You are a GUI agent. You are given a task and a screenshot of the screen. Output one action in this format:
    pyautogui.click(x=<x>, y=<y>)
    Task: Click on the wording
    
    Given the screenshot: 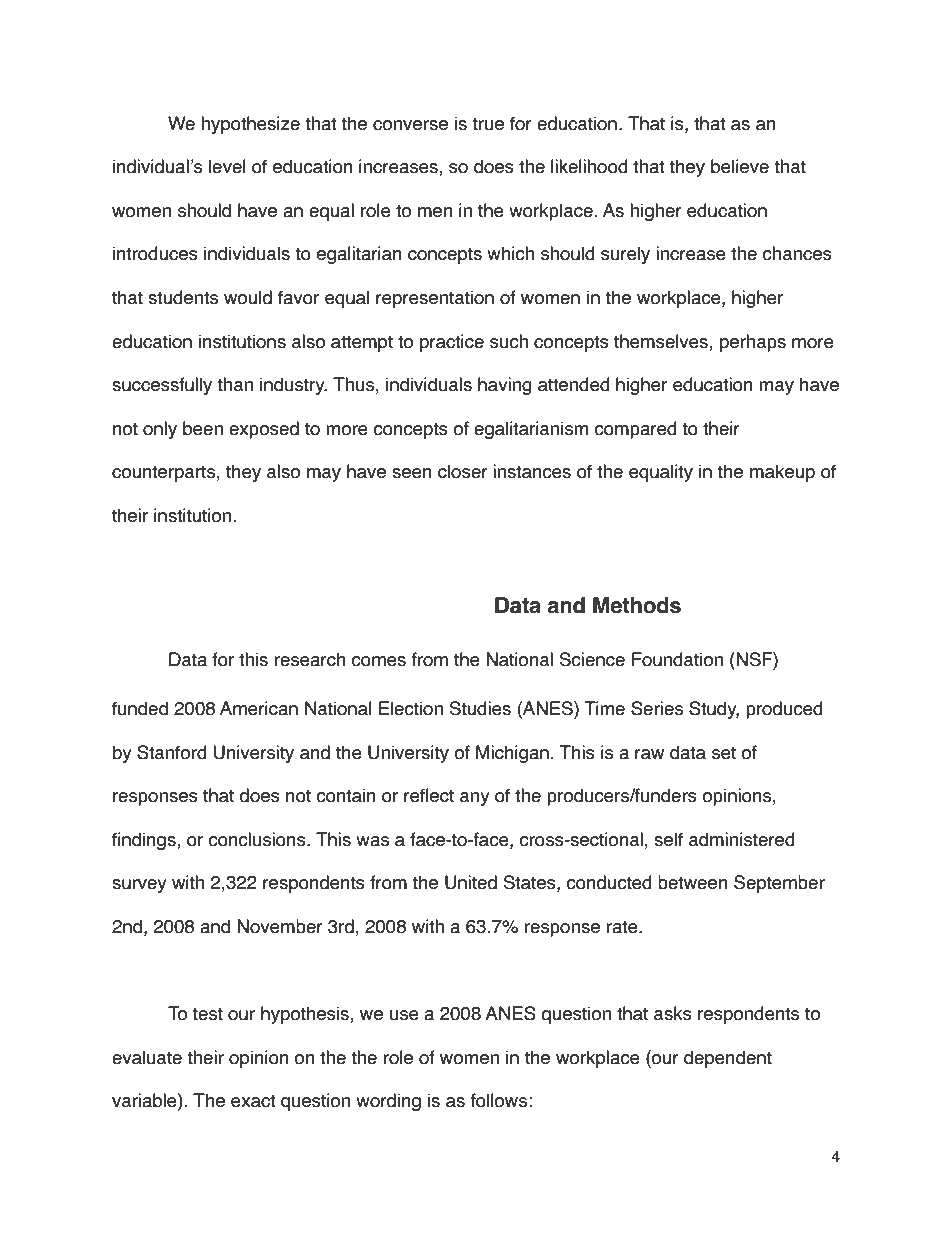 What is the action you would take?
    pyautogui.click(x=388, y=1102)
